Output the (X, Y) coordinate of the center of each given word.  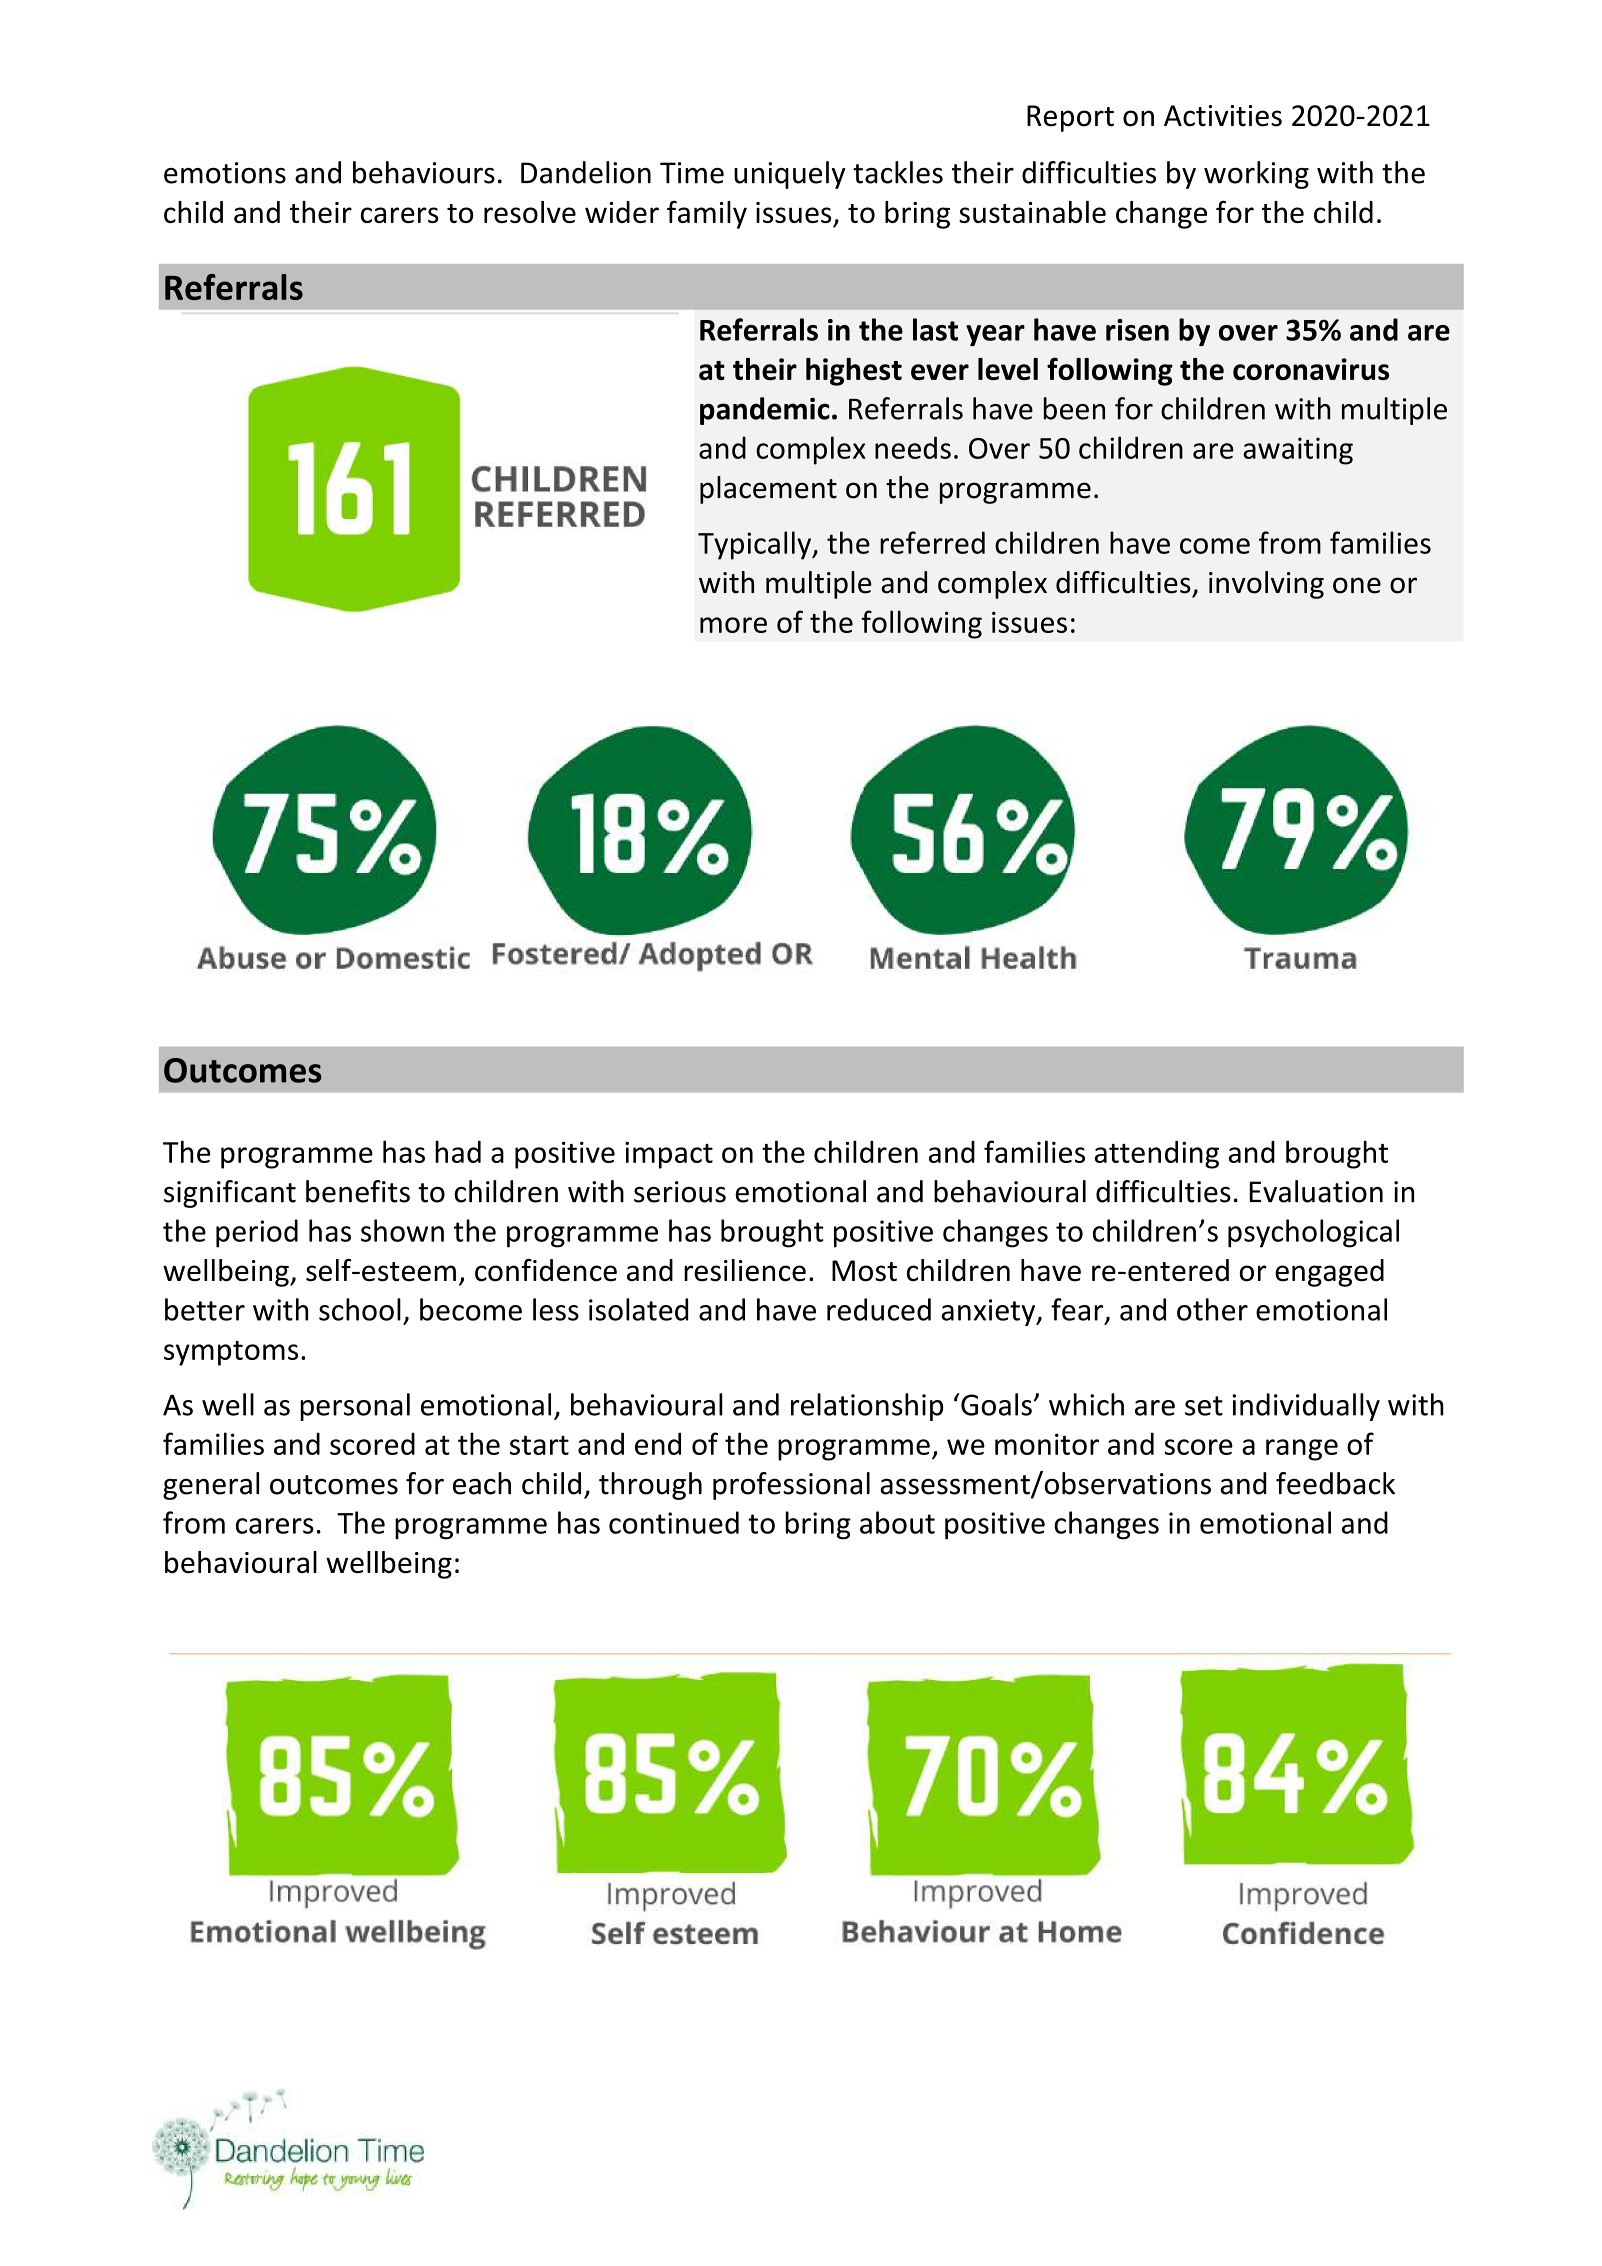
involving (1266, 585)
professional (791, 1486)
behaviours (424, 172)
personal (355, 1407)
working (1256, 175)
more (733, 625)
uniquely (789, 175)
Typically (756, 545)
